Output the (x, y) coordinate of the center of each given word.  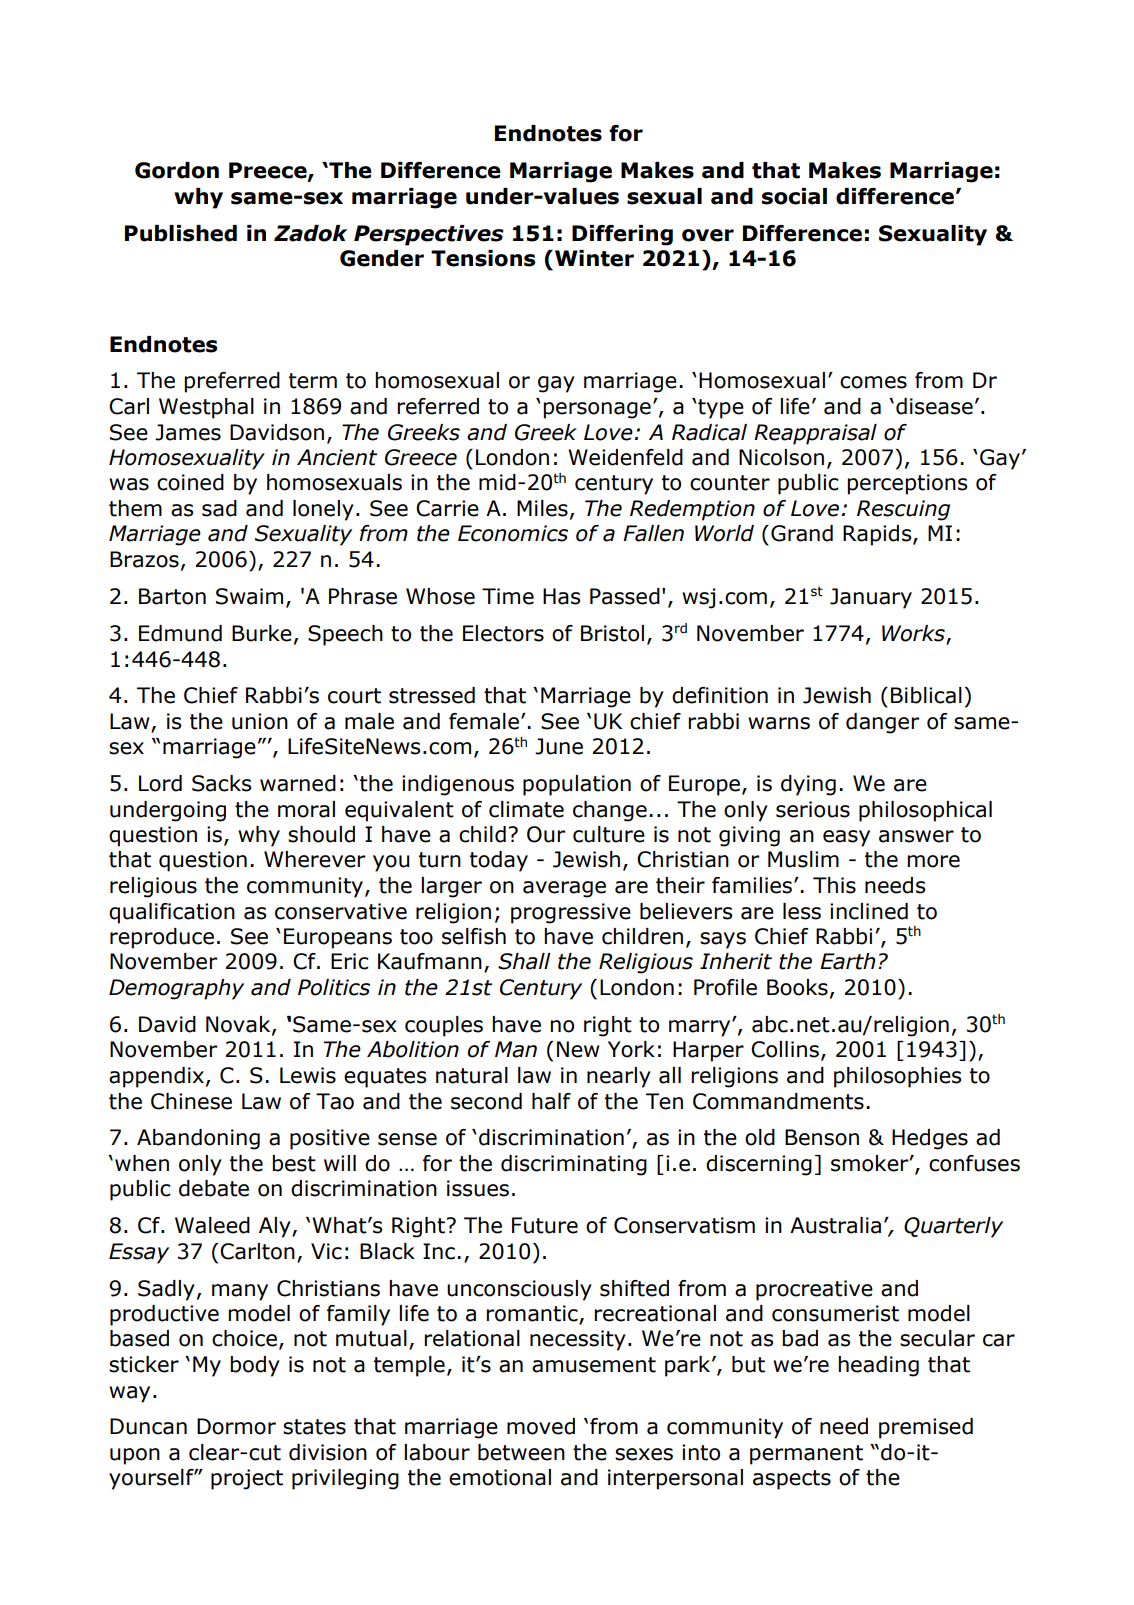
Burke (262, 633)
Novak (239, 1025)
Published (181, 233)
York (631, 1049)
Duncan (148, 1426)
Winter (594, 258)
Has (561, 596)
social (794, 196)
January (871, 598)
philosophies (897, 1077)
